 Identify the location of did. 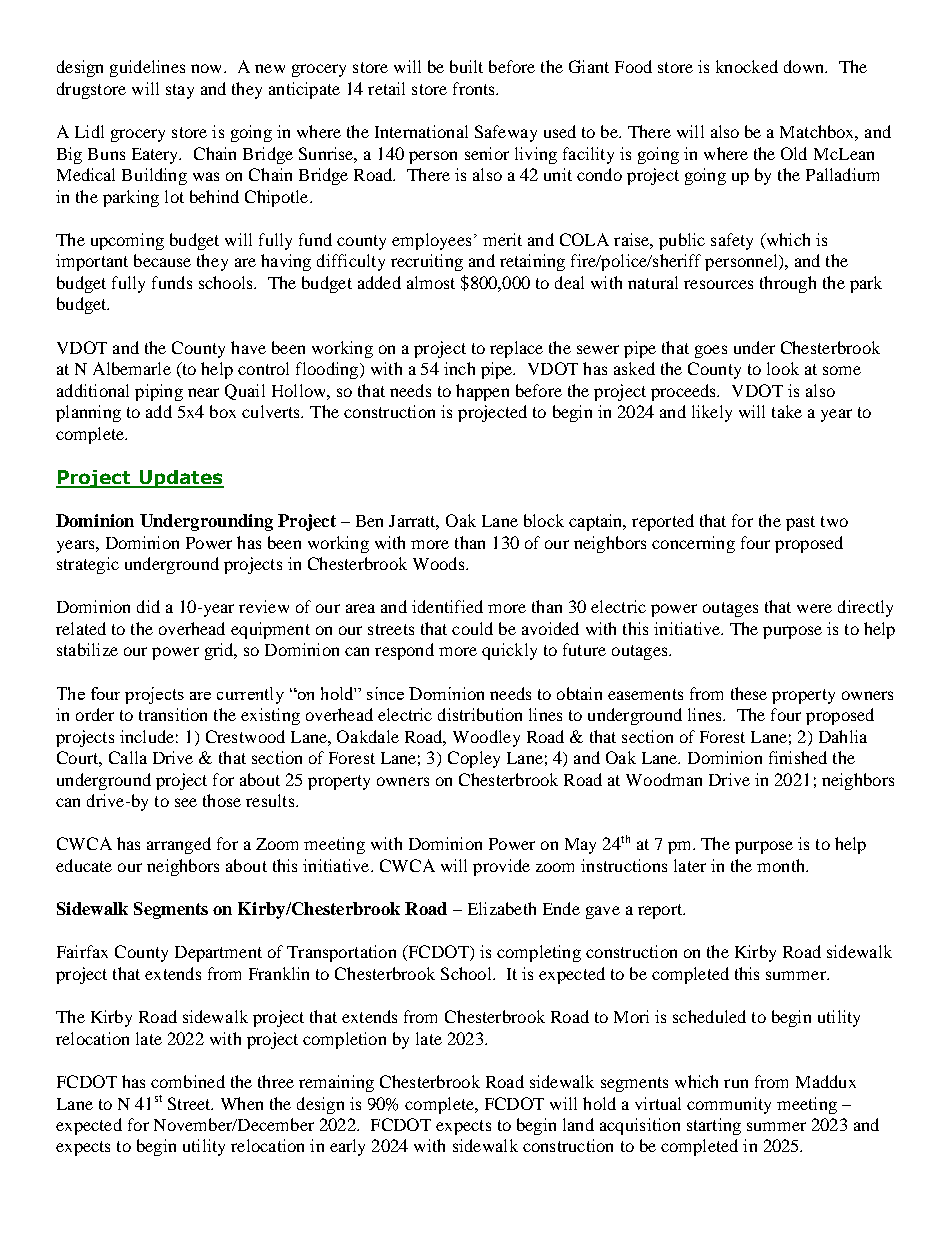
(148, 606).
